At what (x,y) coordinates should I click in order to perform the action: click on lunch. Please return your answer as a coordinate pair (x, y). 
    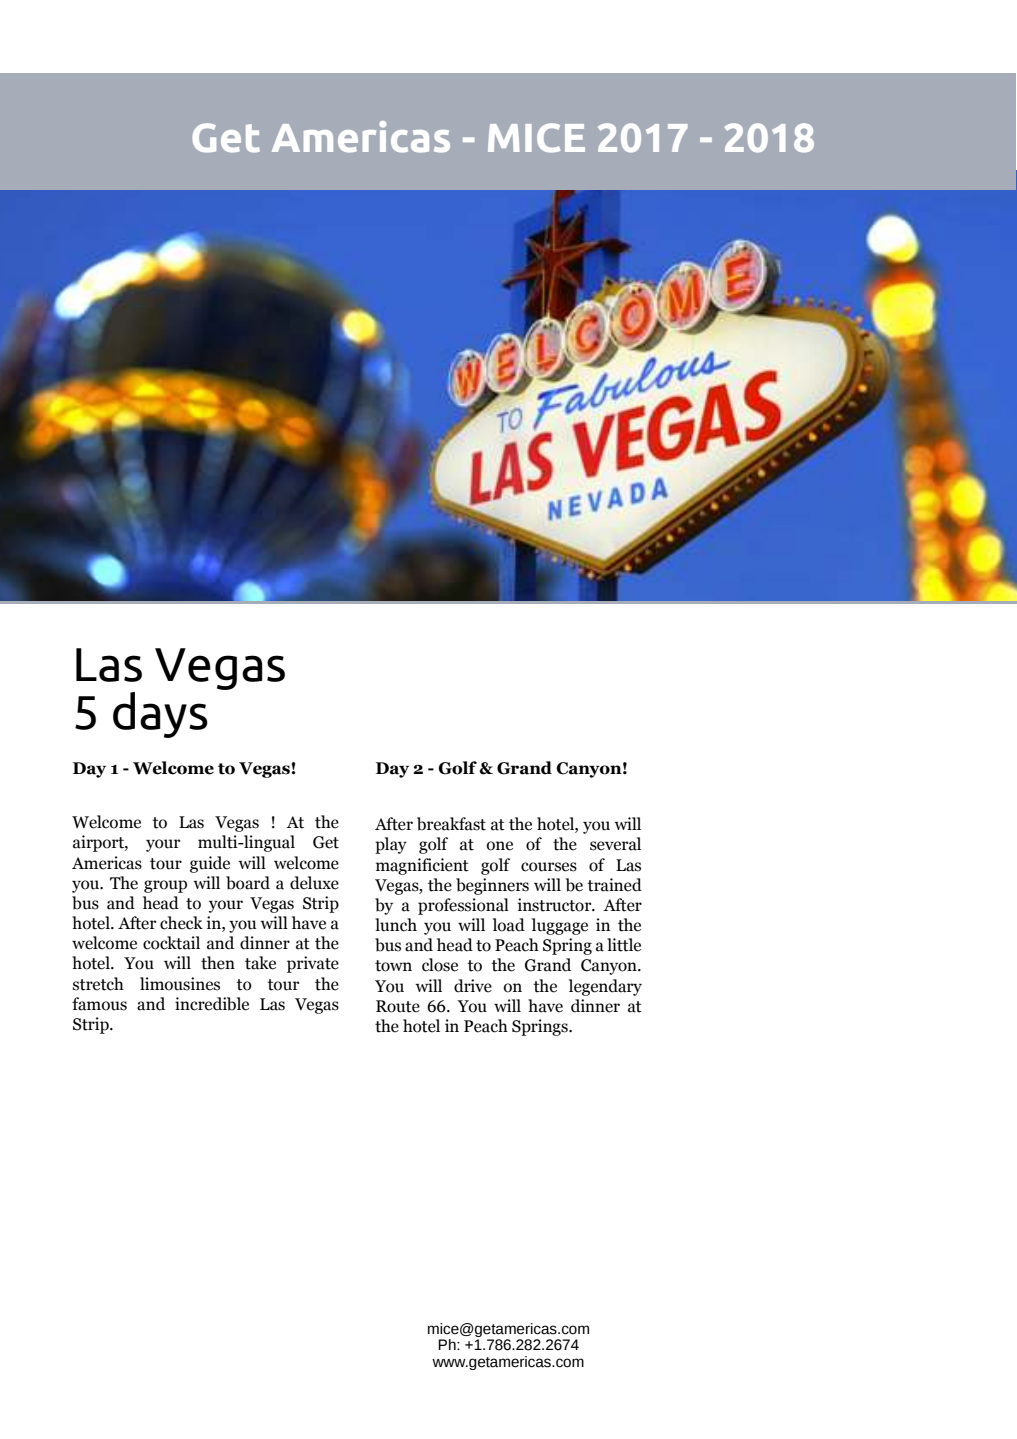
    Looking at the image, I should click on (396, 925).
